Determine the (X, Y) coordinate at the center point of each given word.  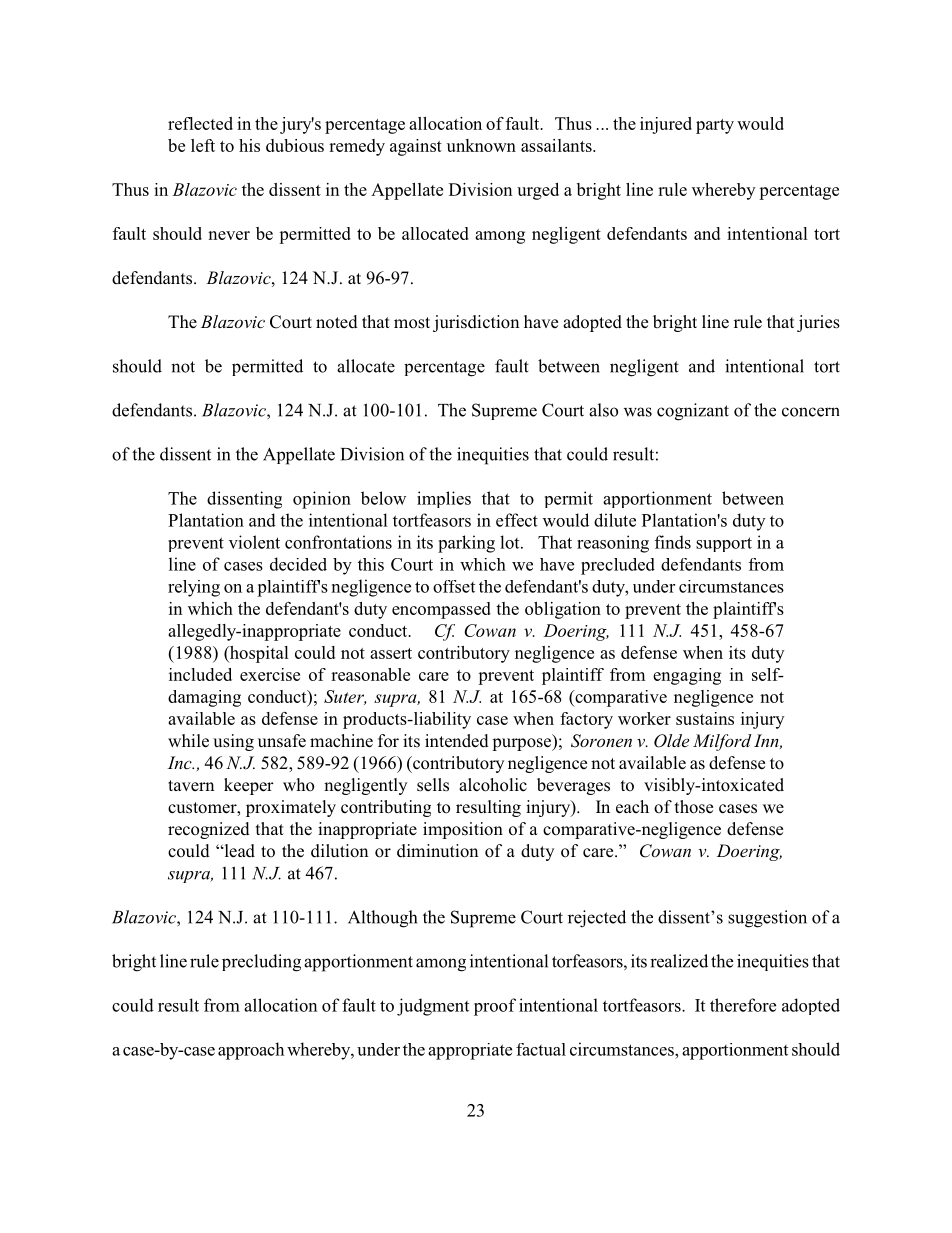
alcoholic (493, 785)
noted (337, 322)
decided (298, 564)
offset (454, 586)
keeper (249, 786)
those (694, 807)
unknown (481, 145)
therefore (743, 1005)
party (715, 126)
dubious (295, 145)
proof (495, 1007)
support (724, 544)
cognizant (693, 412)
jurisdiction (476, 323)
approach (251, 1051)
